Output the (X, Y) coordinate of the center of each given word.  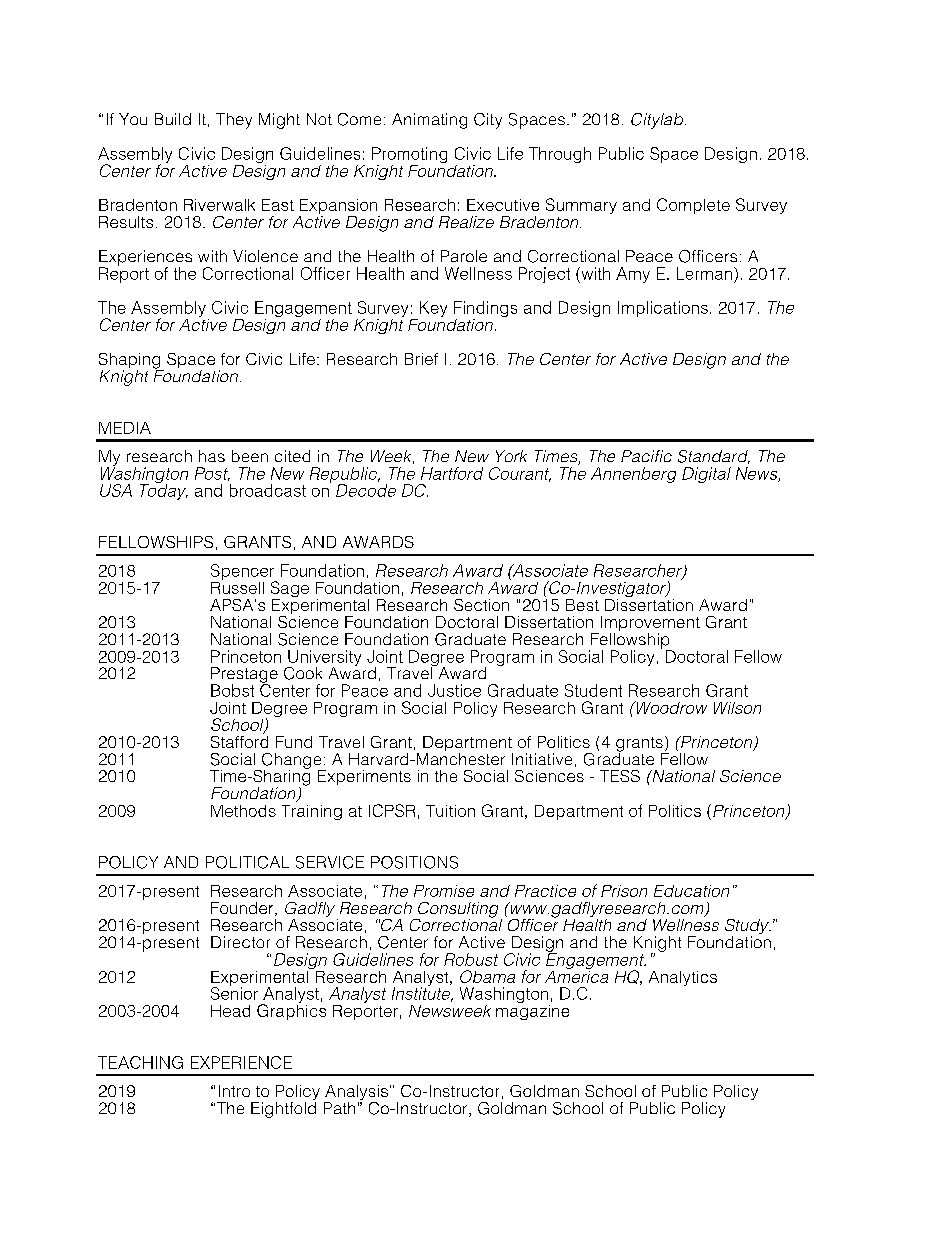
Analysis (356, 1094)
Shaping (131, 362)
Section (481, 605)
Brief (421, 359)
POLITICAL (247, 862)
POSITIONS (414, 862)
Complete (693, 206)
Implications (663, 309)
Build (173, 119)
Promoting (409, 156)
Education (691, 891)
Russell (237, 586)
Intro (234, 1091)
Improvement (649, 625)
